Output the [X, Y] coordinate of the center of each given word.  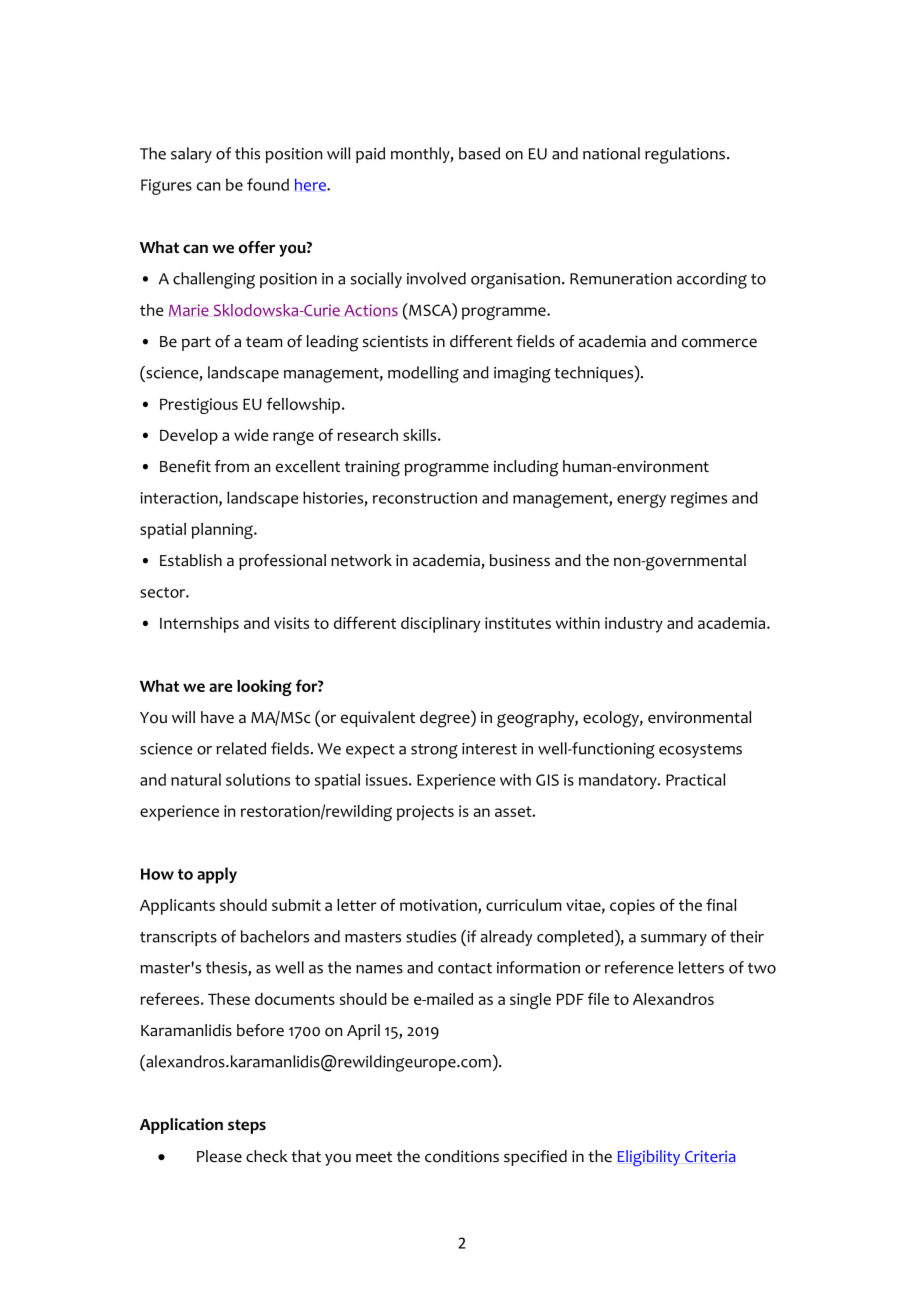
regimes [699, 500]
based [479, 153]
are [220, 687]
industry [634, 625]
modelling [423, 374]
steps [247, 1126]
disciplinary [440, 625]
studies [431, 936]
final [721, 904]
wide [251, 435]
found [268, 184]
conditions [462, 1156]
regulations [685, 155]
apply [217, 875]
